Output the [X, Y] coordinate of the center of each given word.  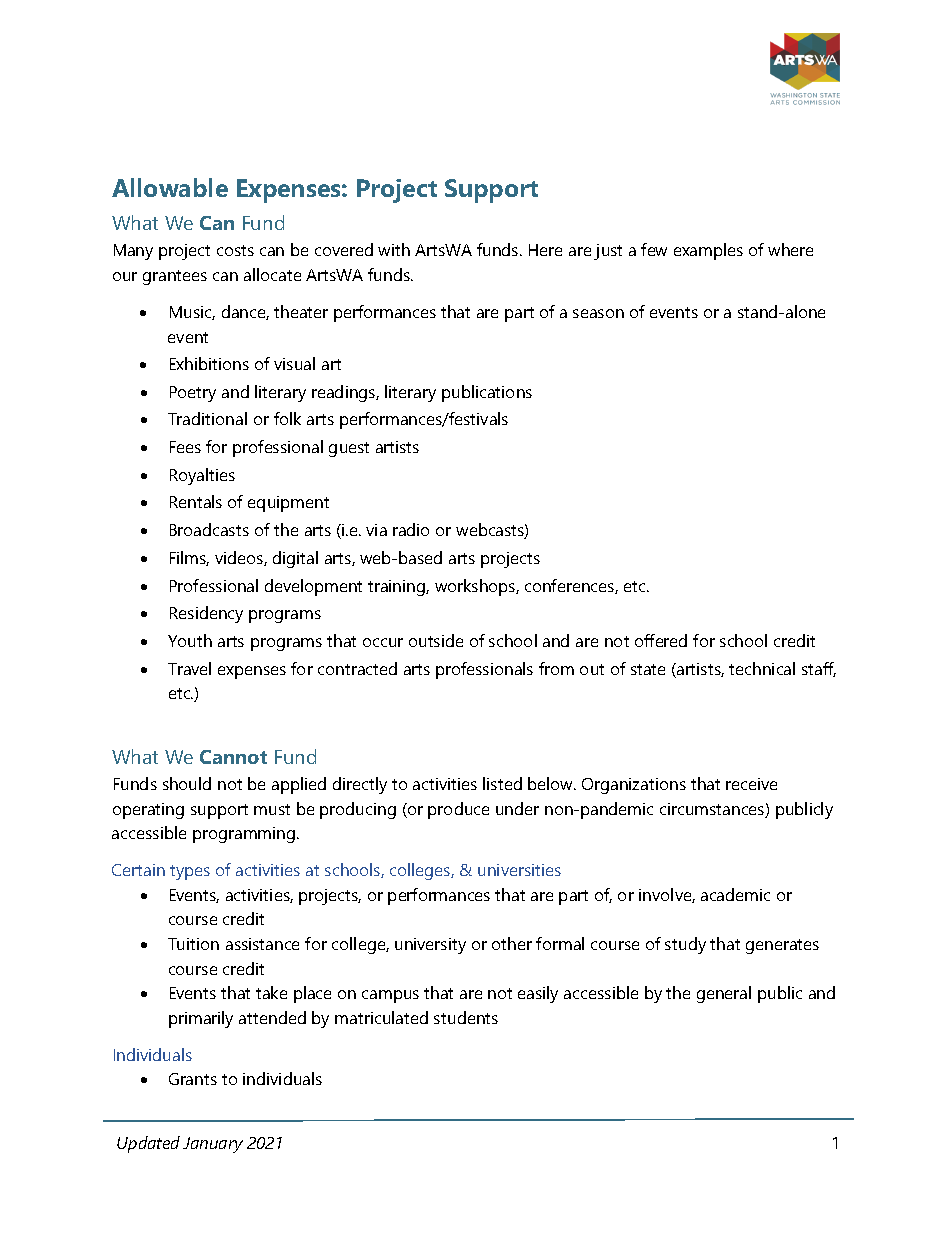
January [213, 1145]
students [466, 1017]
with [394, 249]
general [724, 994]
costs [235, 250]
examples [708, 251]
